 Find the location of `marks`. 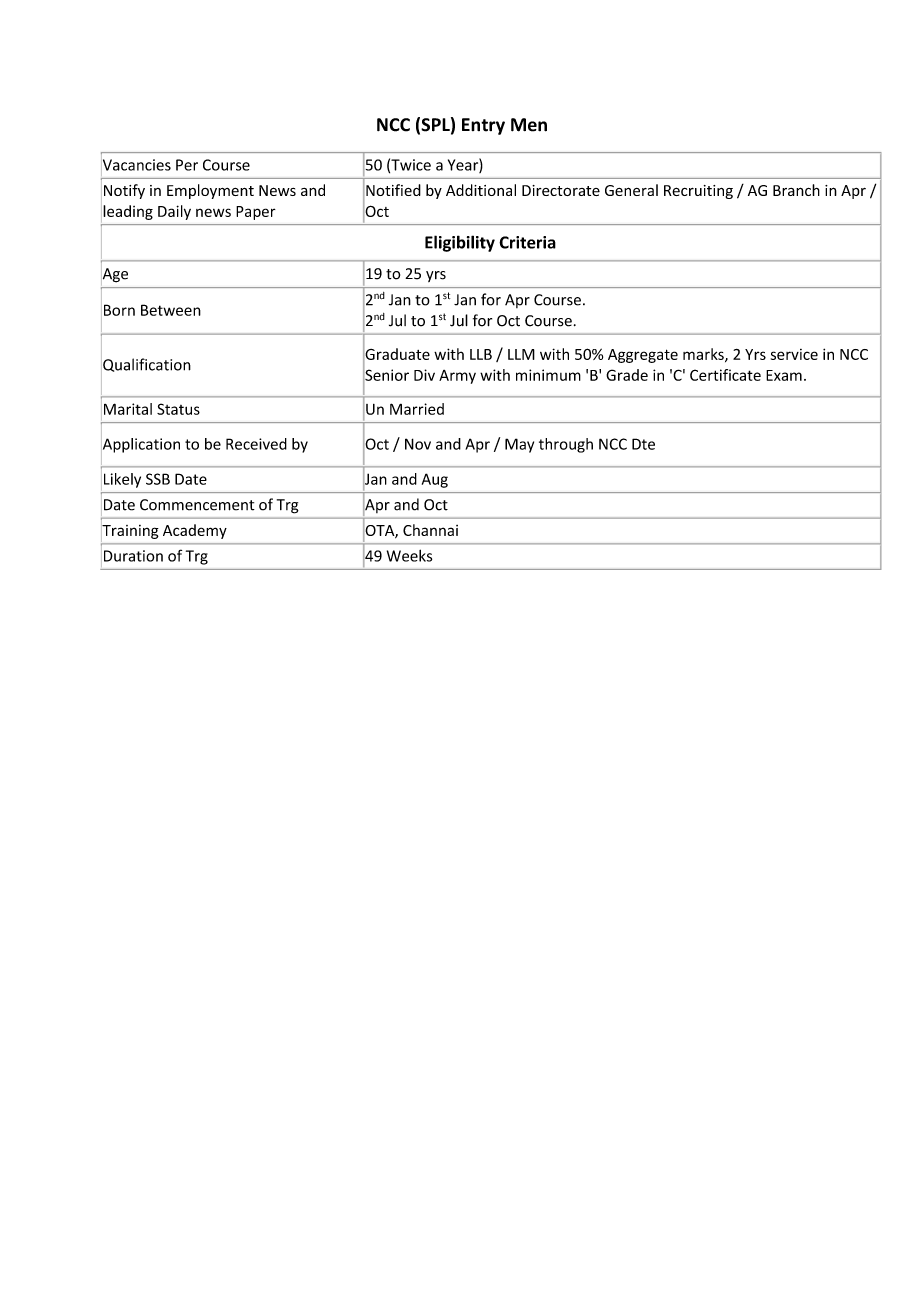

marks is located at coordinates (704, 355).
